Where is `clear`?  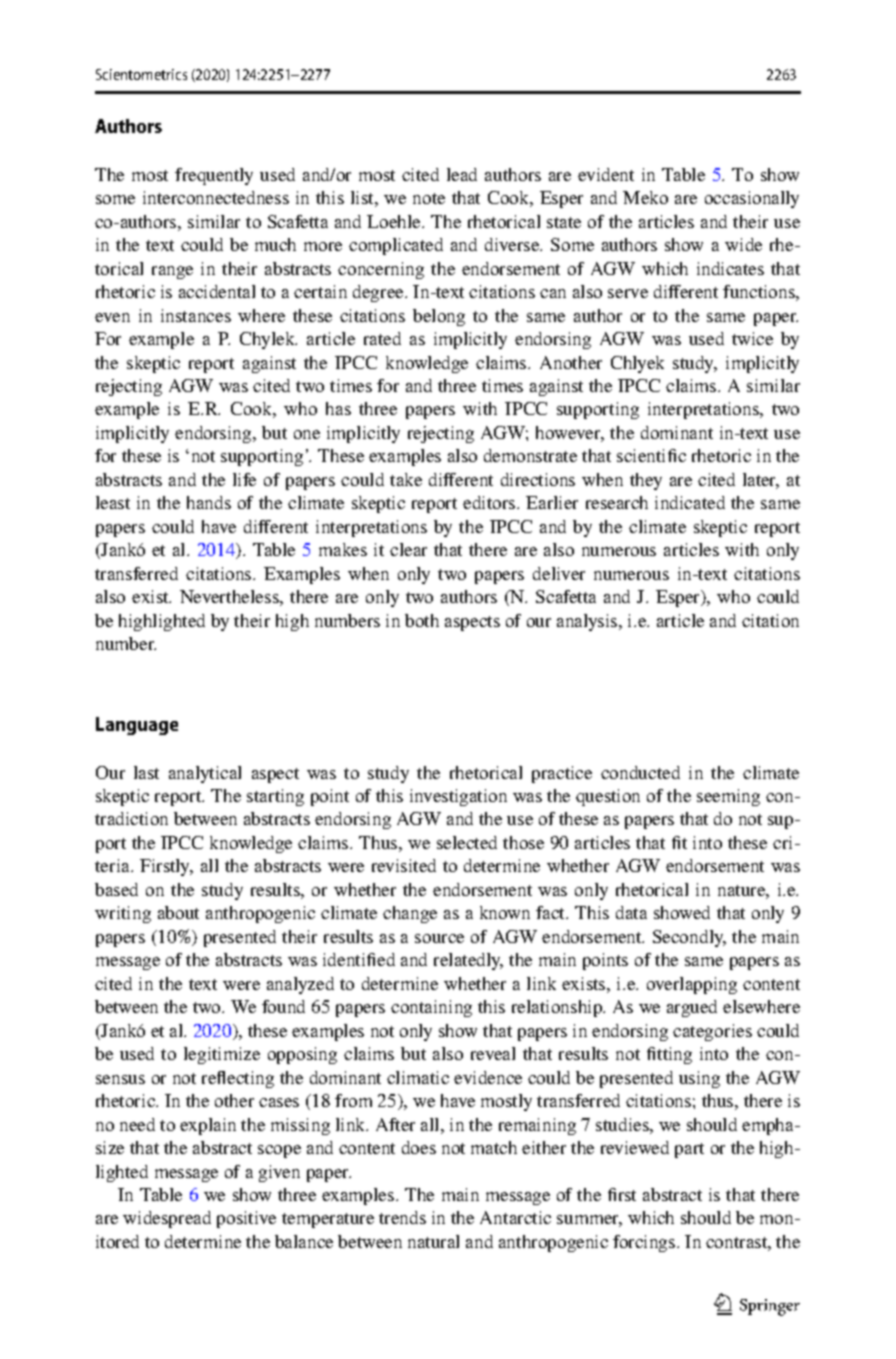 clear is located at coordinates (408, 549).
